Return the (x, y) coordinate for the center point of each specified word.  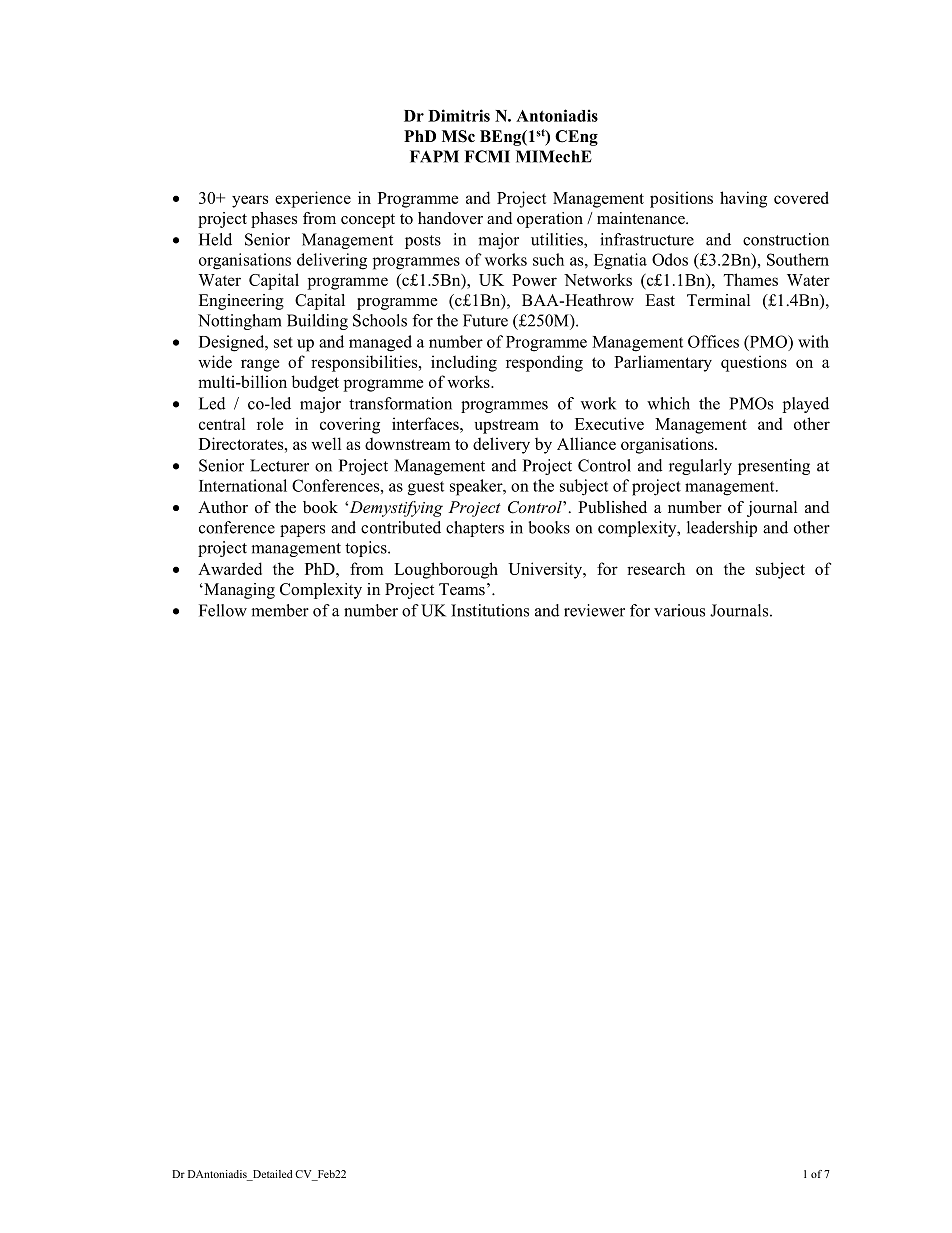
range (260, 365)
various (679, 610)
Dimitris (459, 115)
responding (544, 363)
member (280, 610)
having (743, 199)
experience (313, 199)
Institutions (490, 610)
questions (754, 363)
